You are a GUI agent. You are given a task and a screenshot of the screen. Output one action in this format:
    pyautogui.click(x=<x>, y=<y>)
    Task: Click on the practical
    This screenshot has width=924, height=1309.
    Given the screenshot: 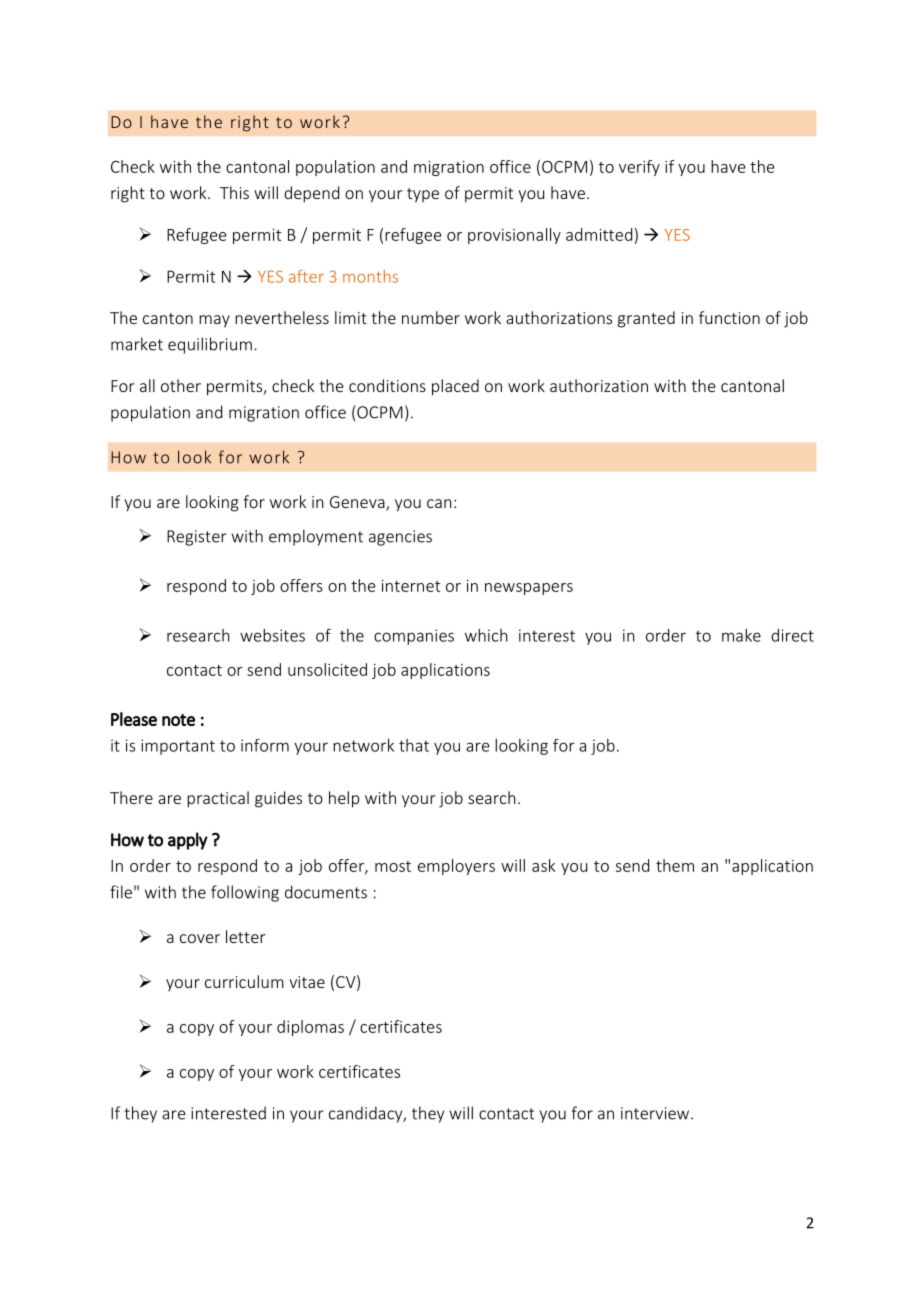 What is the action you would take?
    pyautogui.click(x=218, y=799)
